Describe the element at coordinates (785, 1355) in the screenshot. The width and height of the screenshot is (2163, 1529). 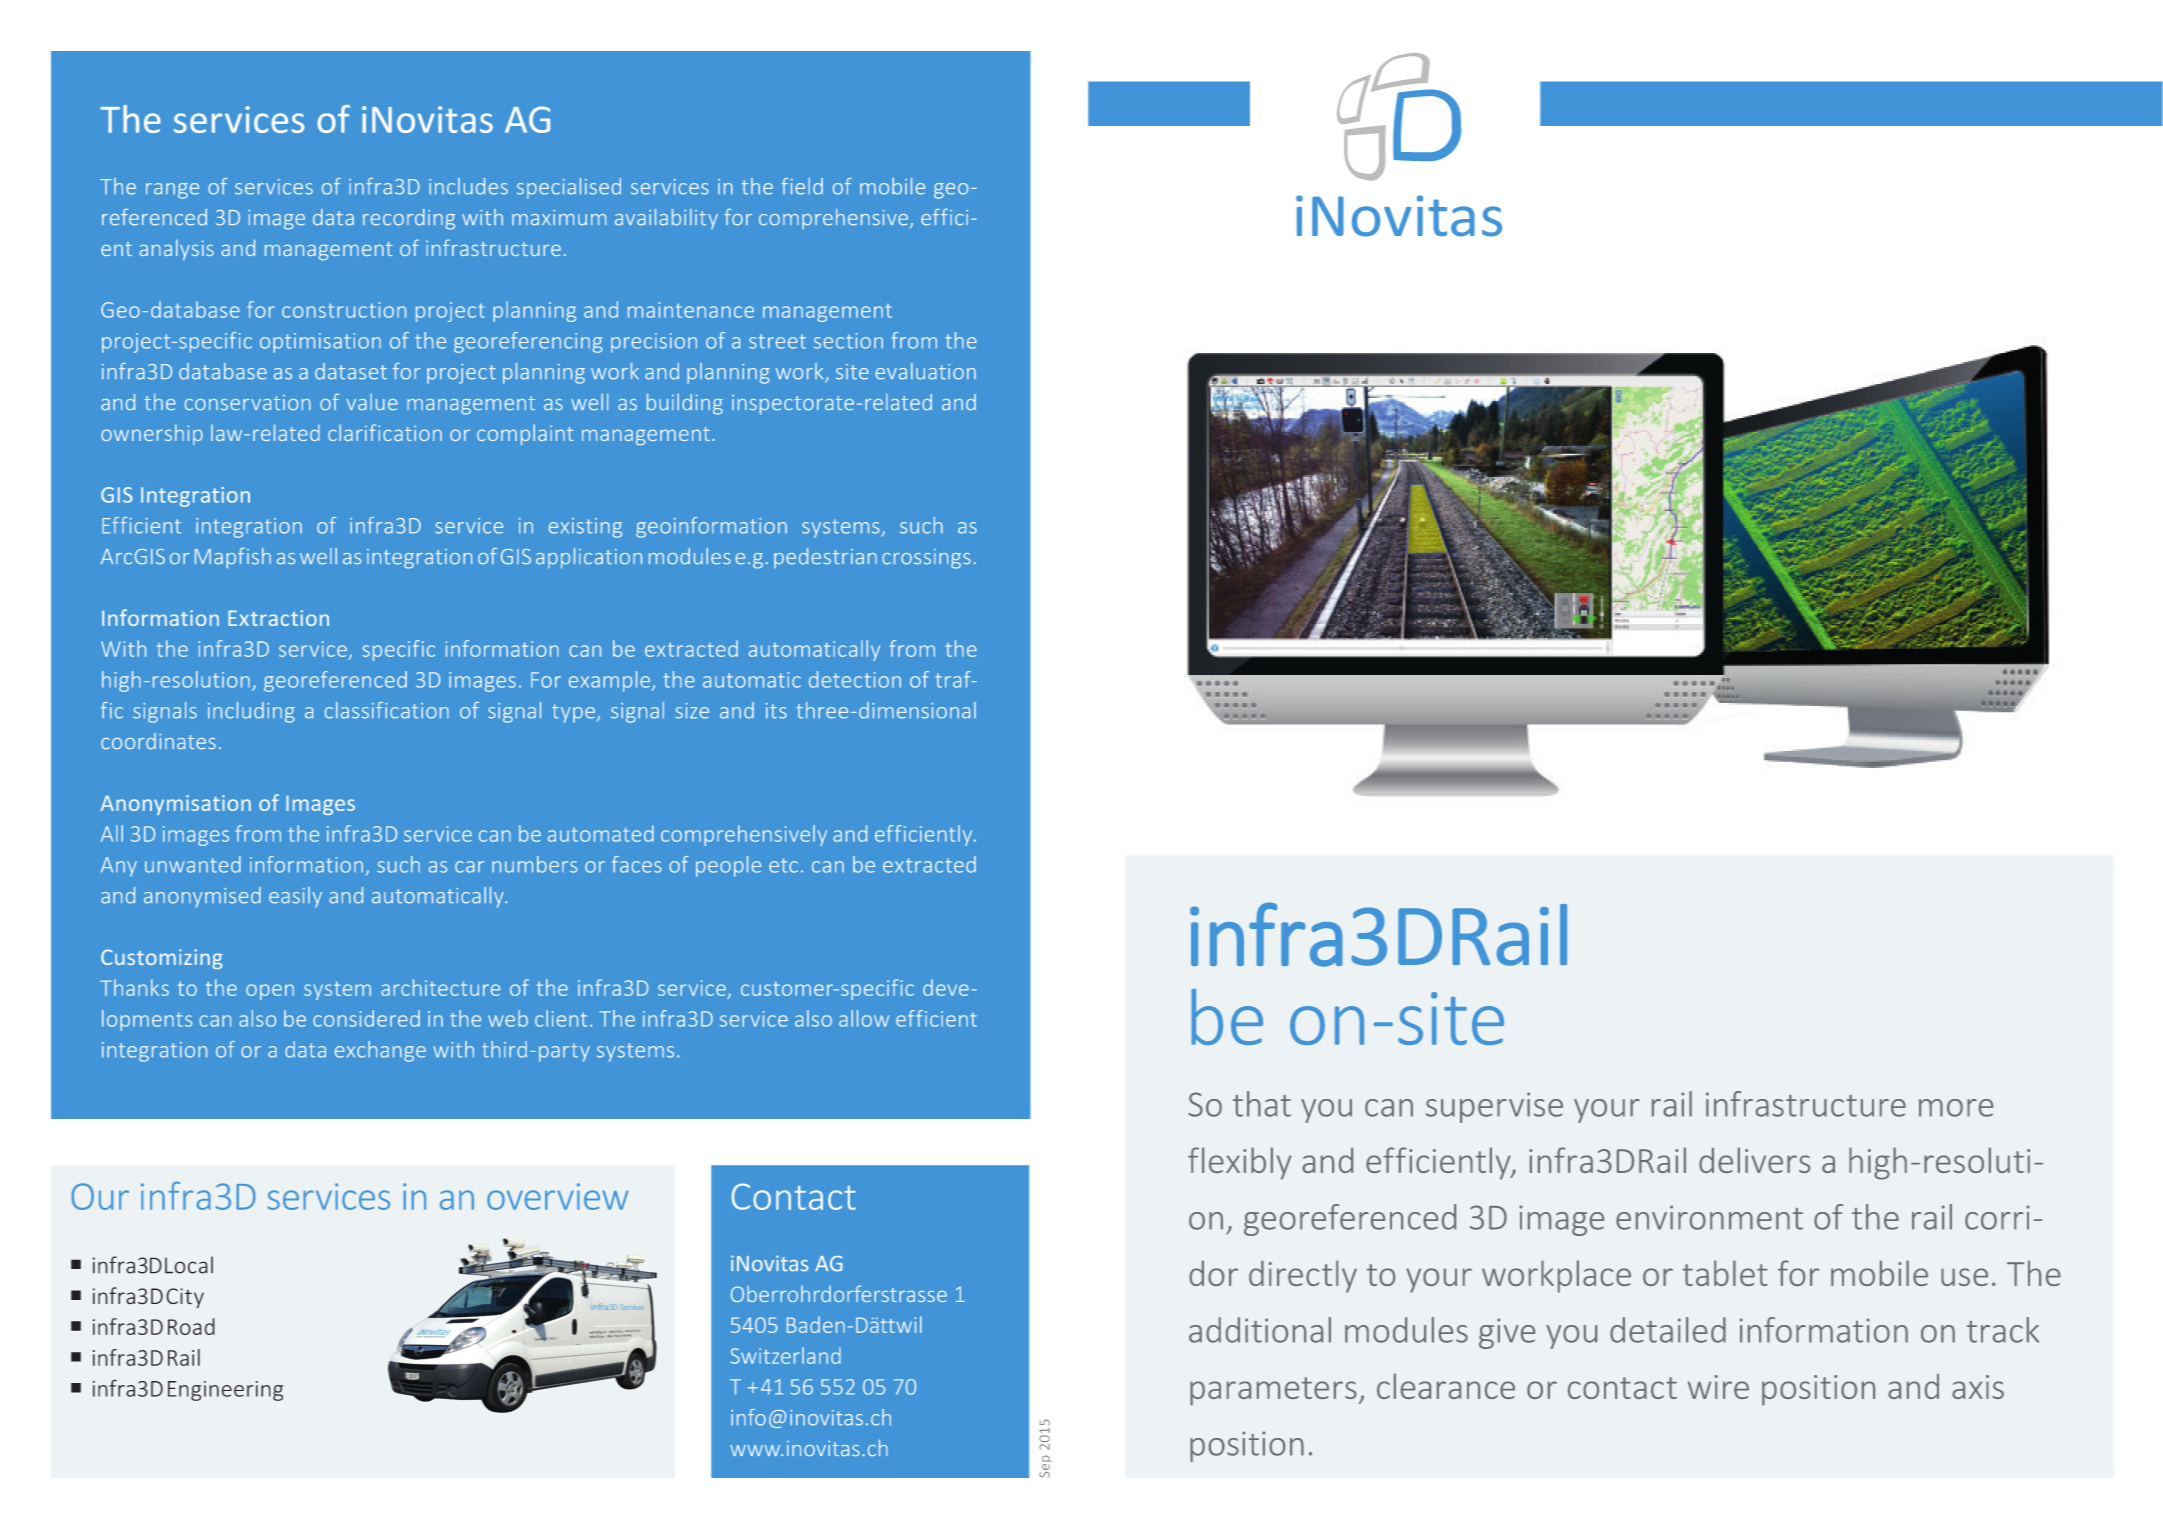
I see `Switzerland` at that location.
